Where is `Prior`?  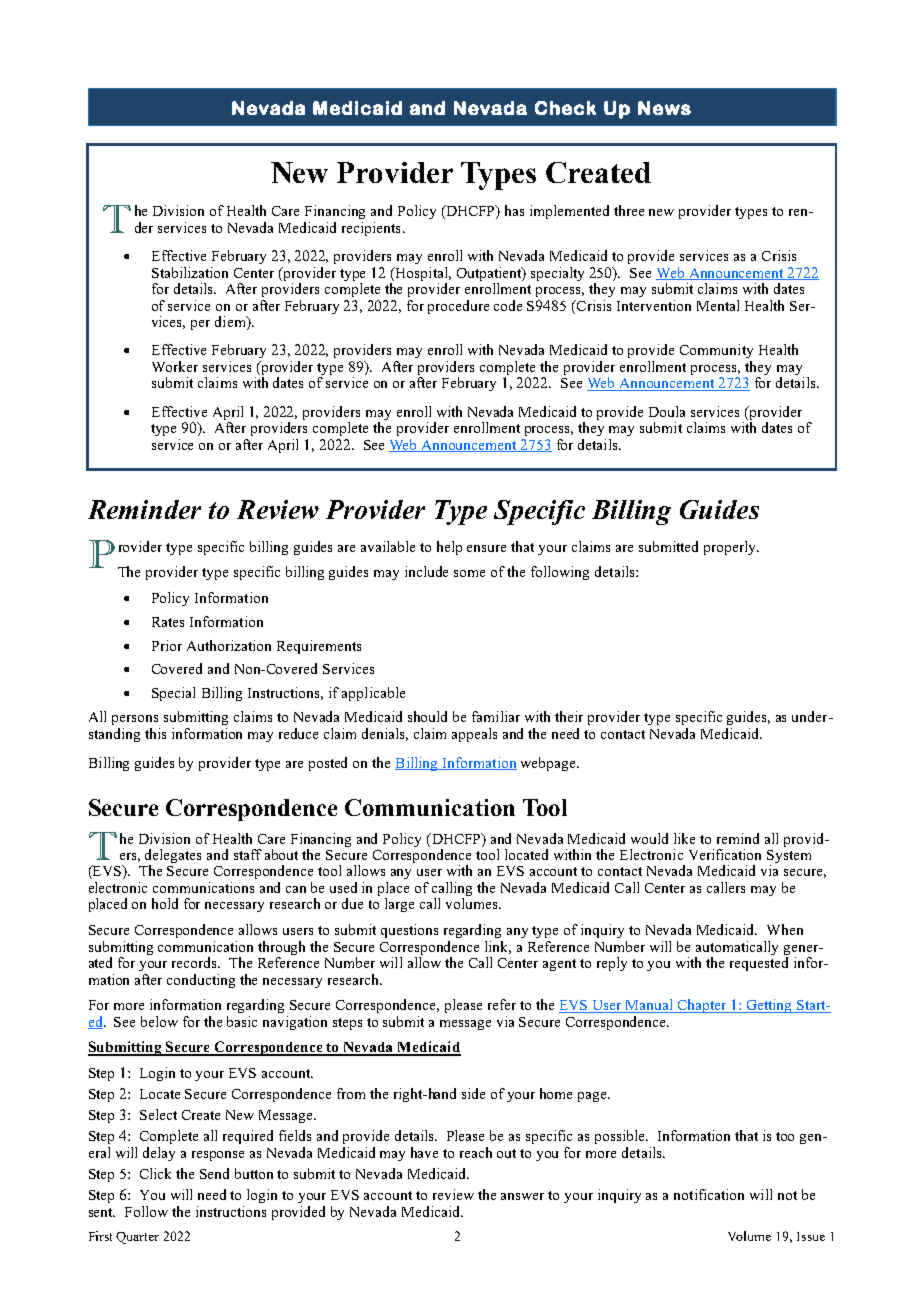 Prior is located at coordinates (167, 645).
